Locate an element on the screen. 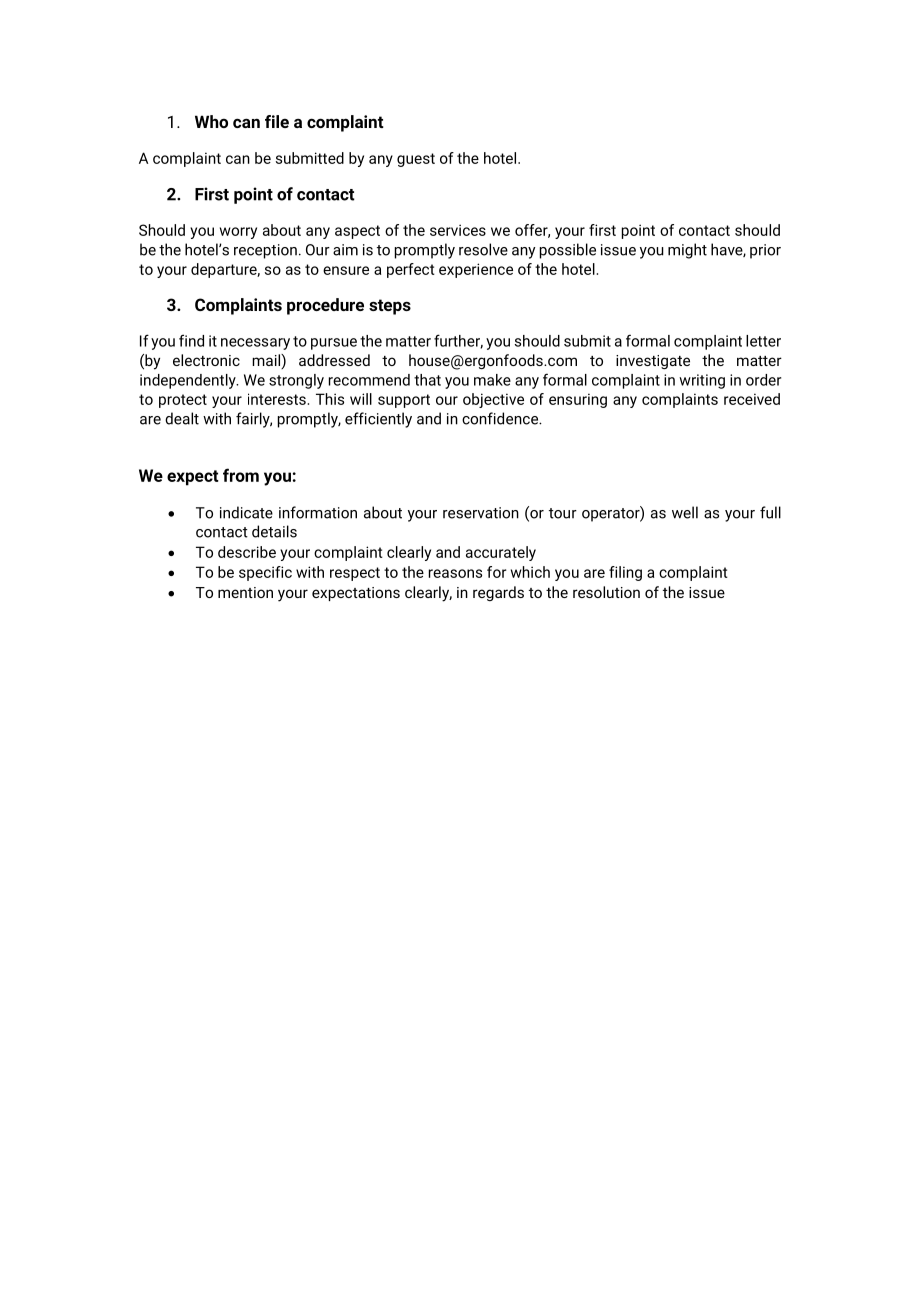  file is located at coordinates (277, 121).
